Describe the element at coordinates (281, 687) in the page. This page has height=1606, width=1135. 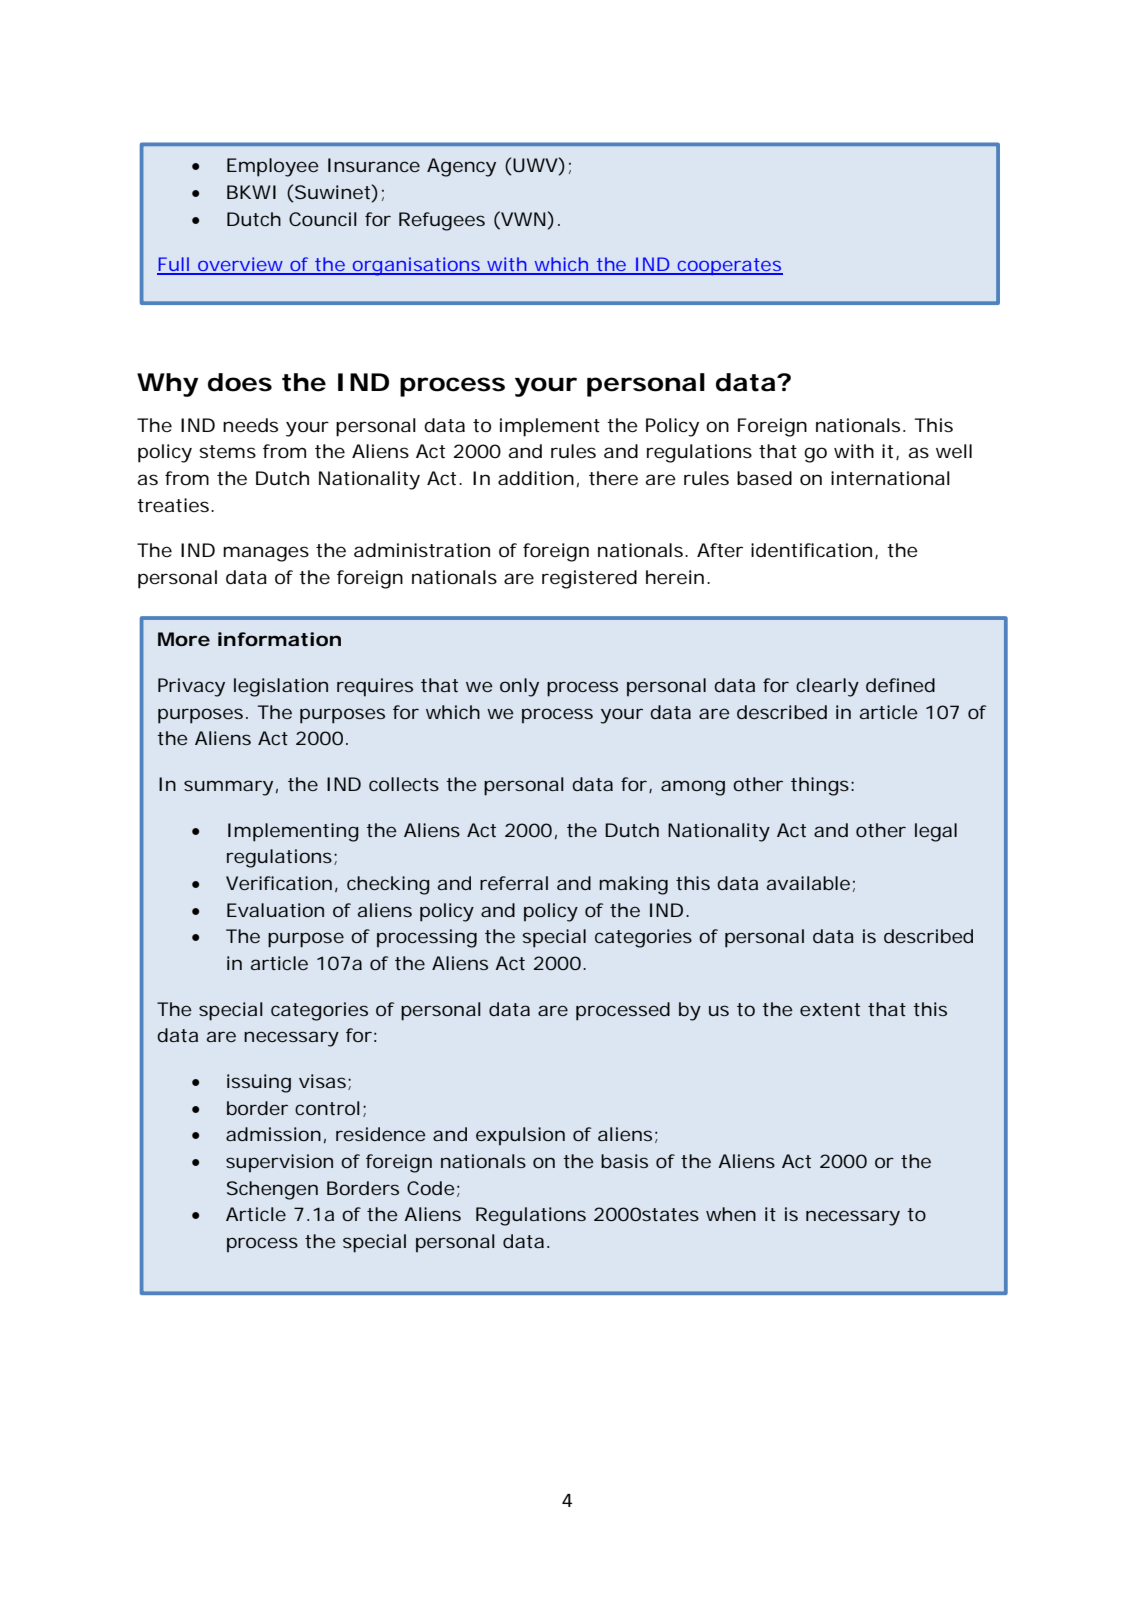
I see `legislation` at that location.
